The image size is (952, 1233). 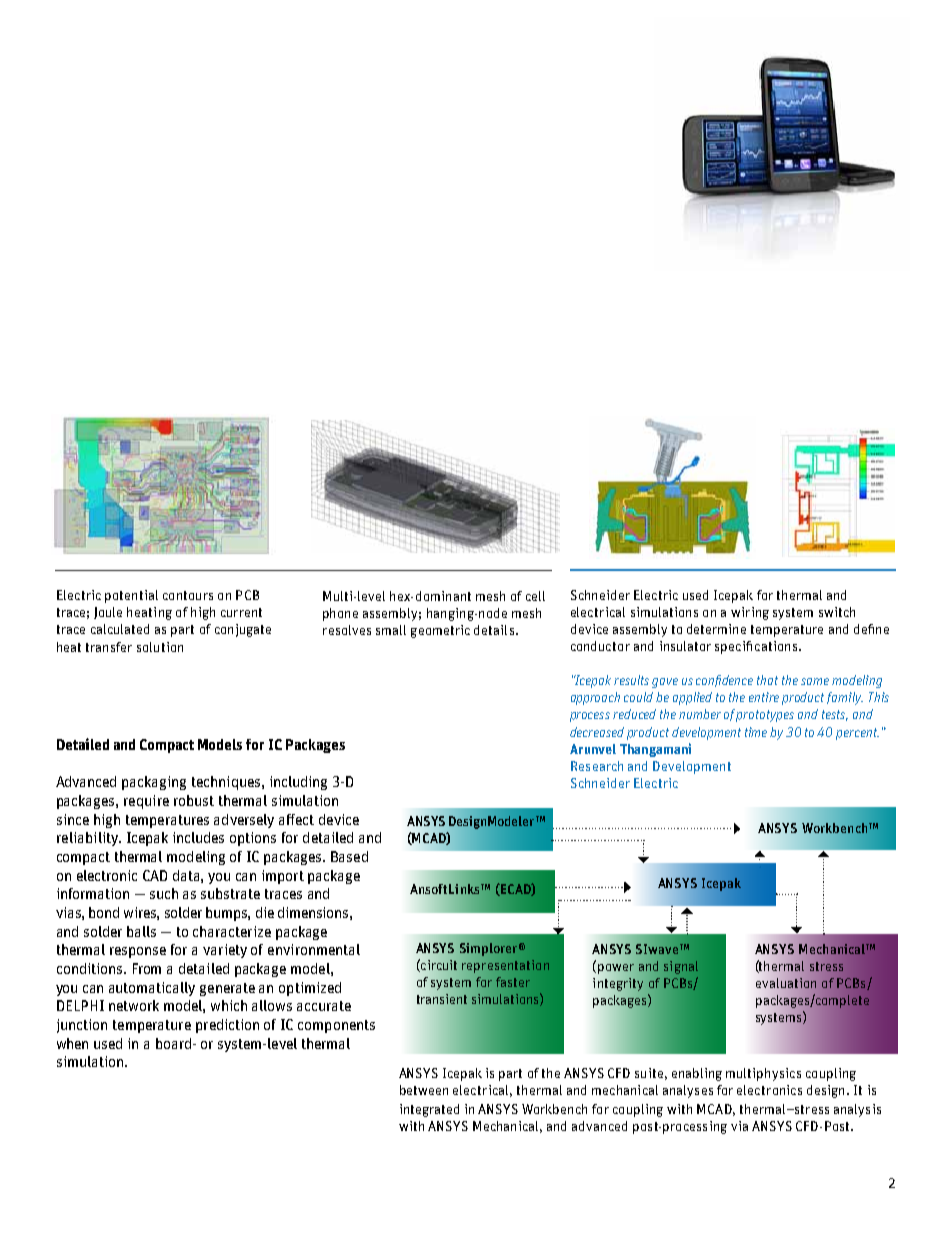 What do you see at coordinates (756, 732) in the screenshot?
I see `time` at bounding box center [756, 732].
